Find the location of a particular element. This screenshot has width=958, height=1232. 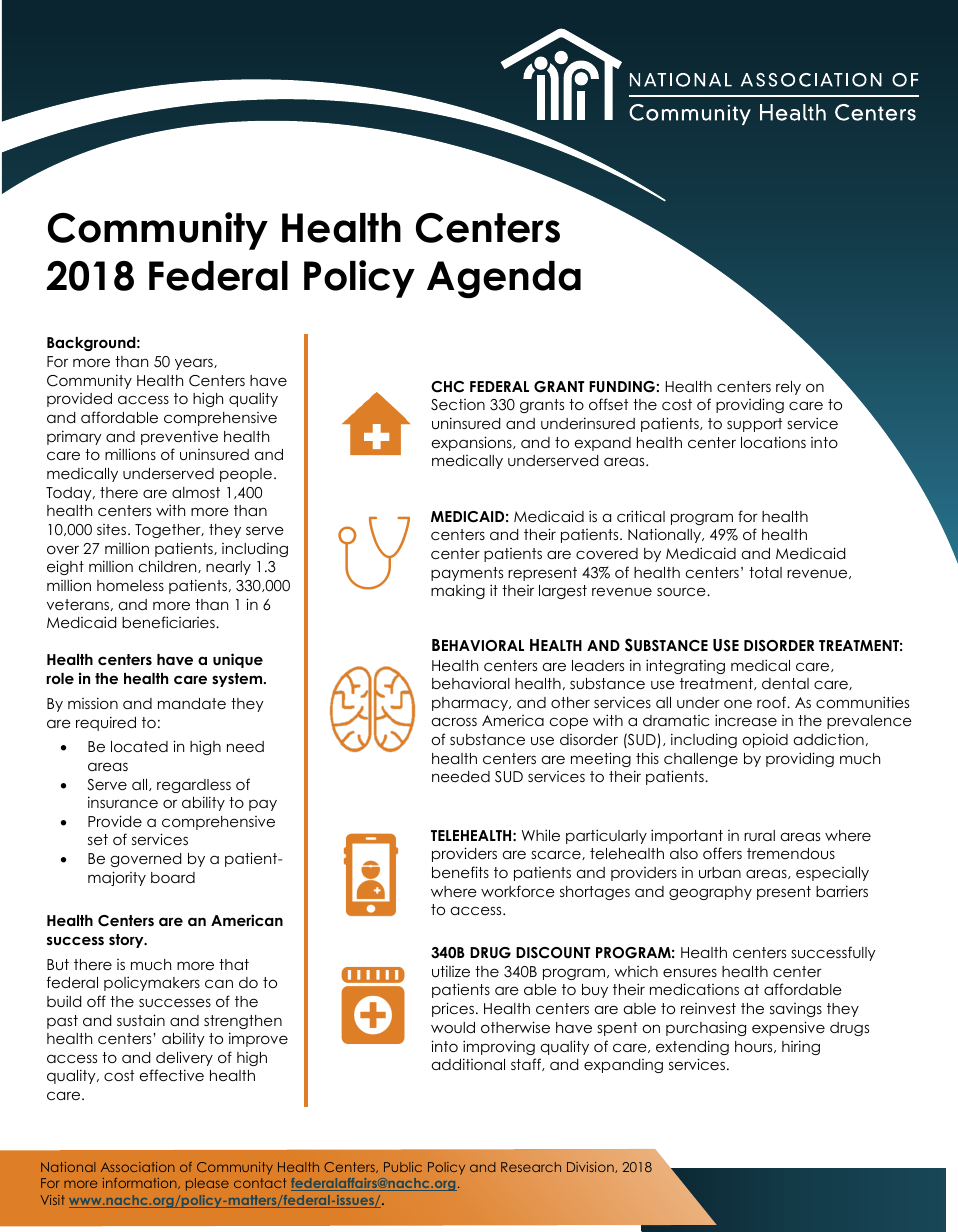

payments is located at coordinates (467, 574).
